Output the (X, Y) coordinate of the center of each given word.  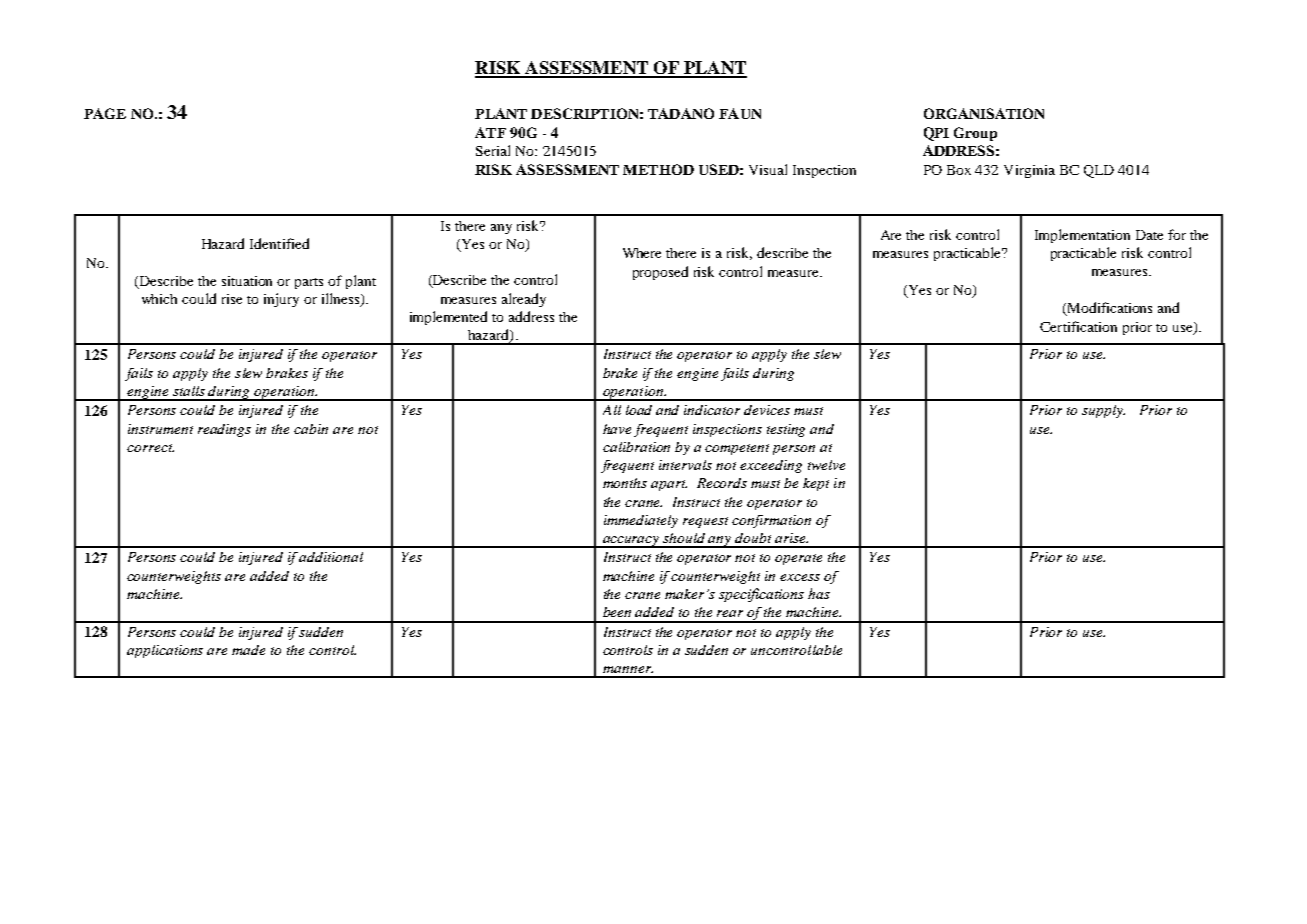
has (819, 593)
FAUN (740, 113)
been (617, 612)
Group (975, 134)
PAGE (105, 113)
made (248, 650)
